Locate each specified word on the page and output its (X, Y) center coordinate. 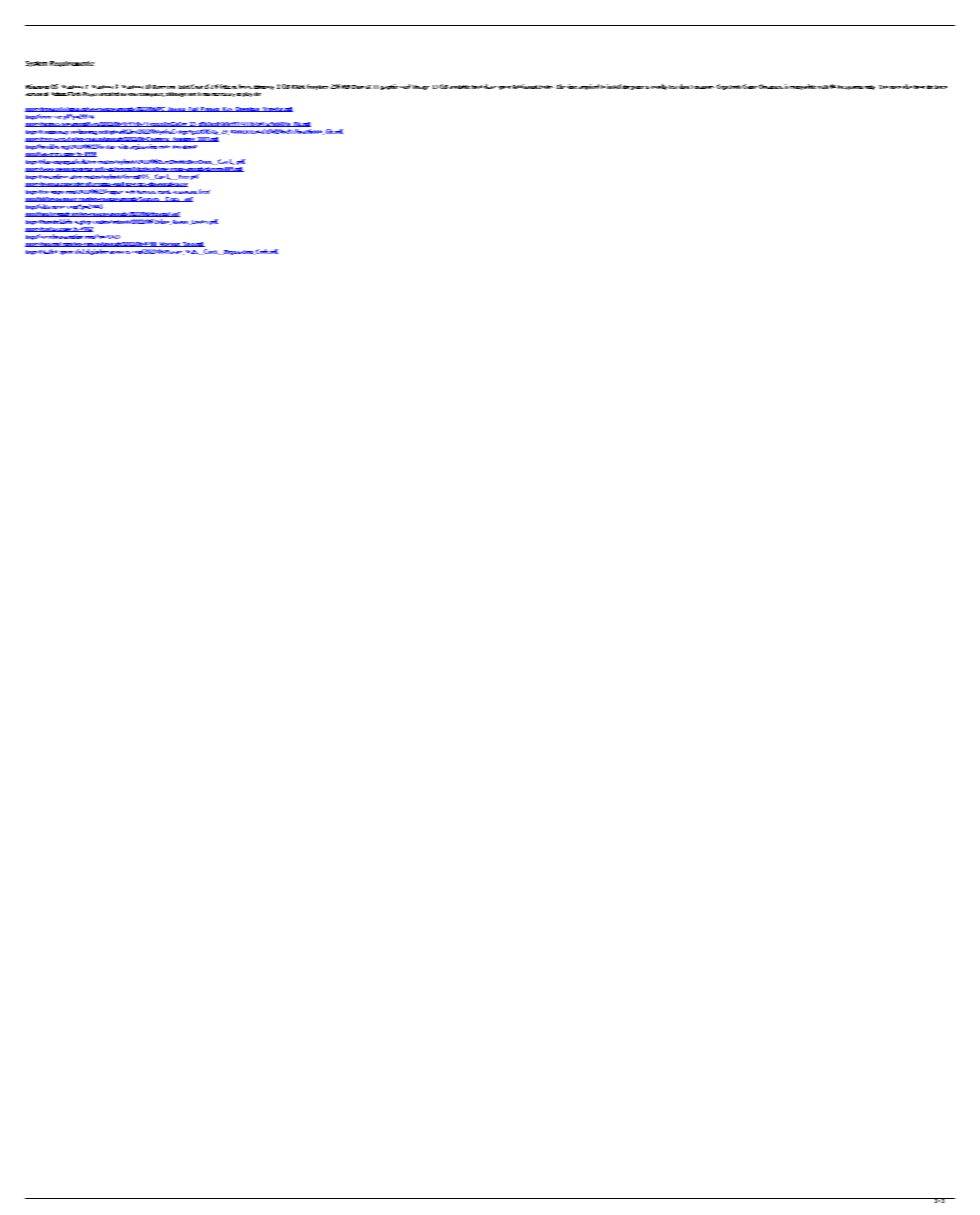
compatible (803, 87)
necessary (223, 95)
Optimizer (771, 86)
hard (477, 87)
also (907, 86)
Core (197, 86)
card (405, 86)
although (176, 94)
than (684, 86)
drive (490, 86)
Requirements (72, 64)
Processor (164, 87)
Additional (525, 86)
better (245, 86)
